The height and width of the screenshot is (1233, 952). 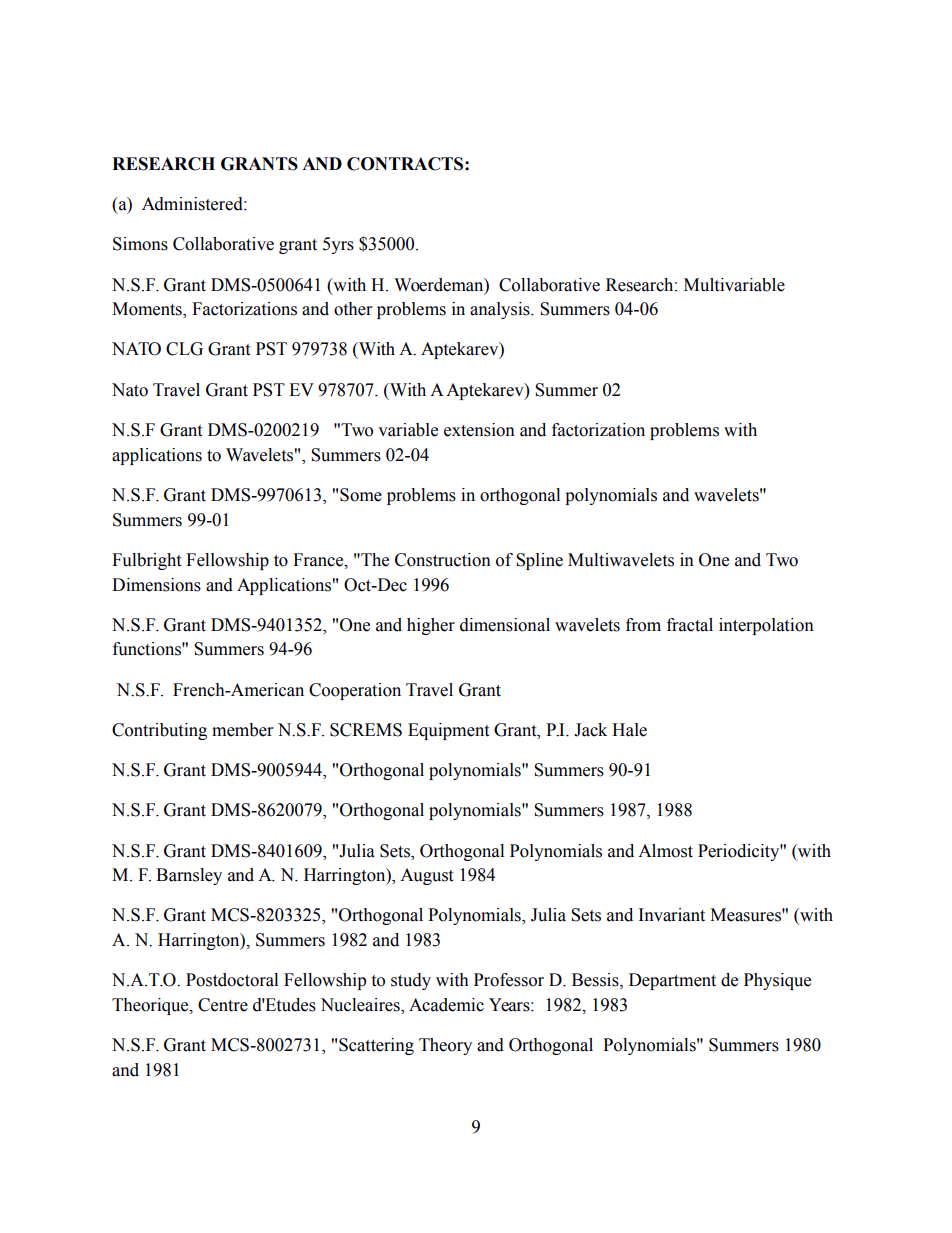 What do you see at coordinates (665, 851) in the screenshot?
I see `Almost` at bounding box center [665, 851].
